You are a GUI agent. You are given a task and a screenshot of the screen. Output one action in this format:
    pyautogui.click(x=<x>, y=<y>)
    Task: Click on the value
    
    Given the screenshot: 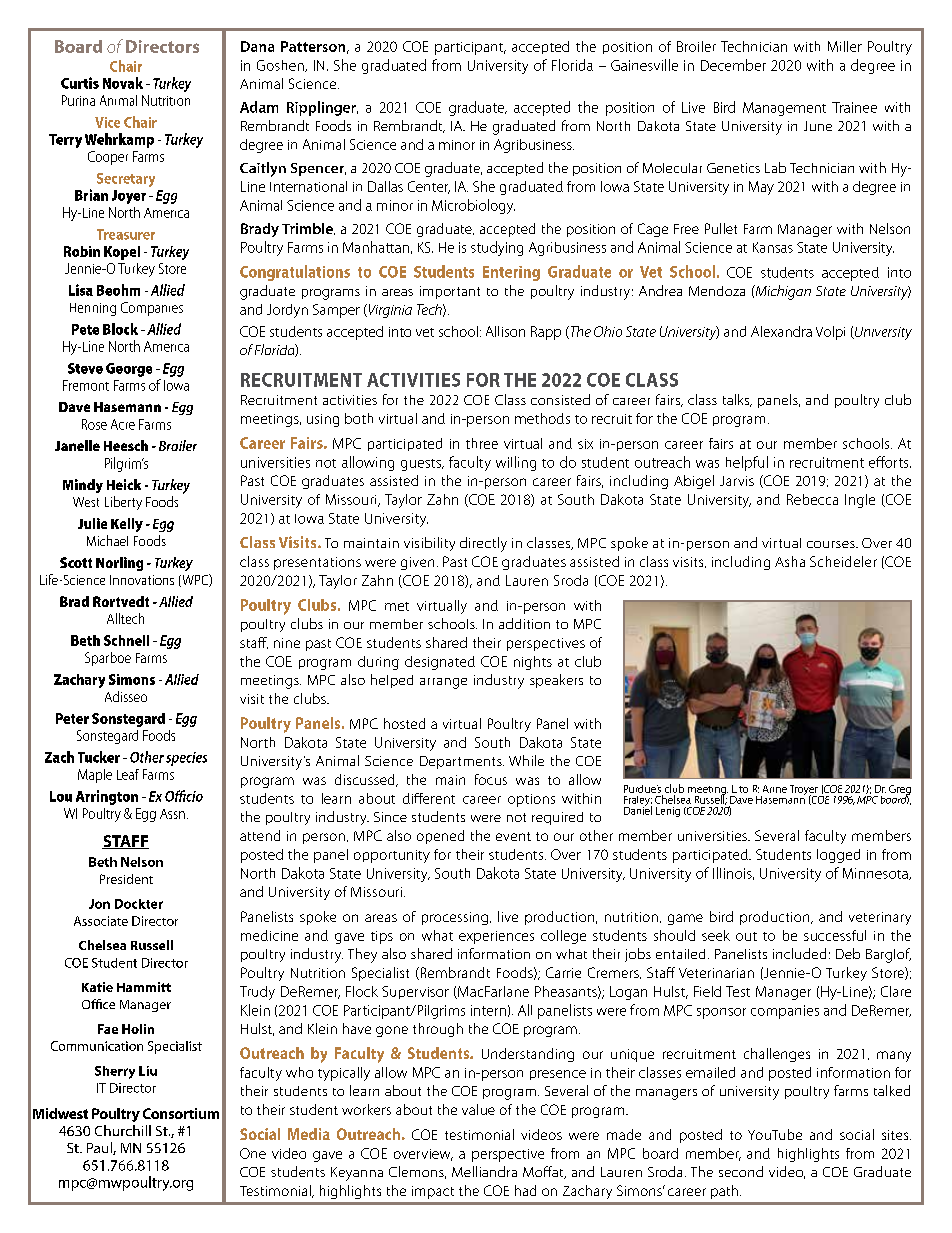 What is the action you would take?
    pyautogui.click(x=478, y=1109)
